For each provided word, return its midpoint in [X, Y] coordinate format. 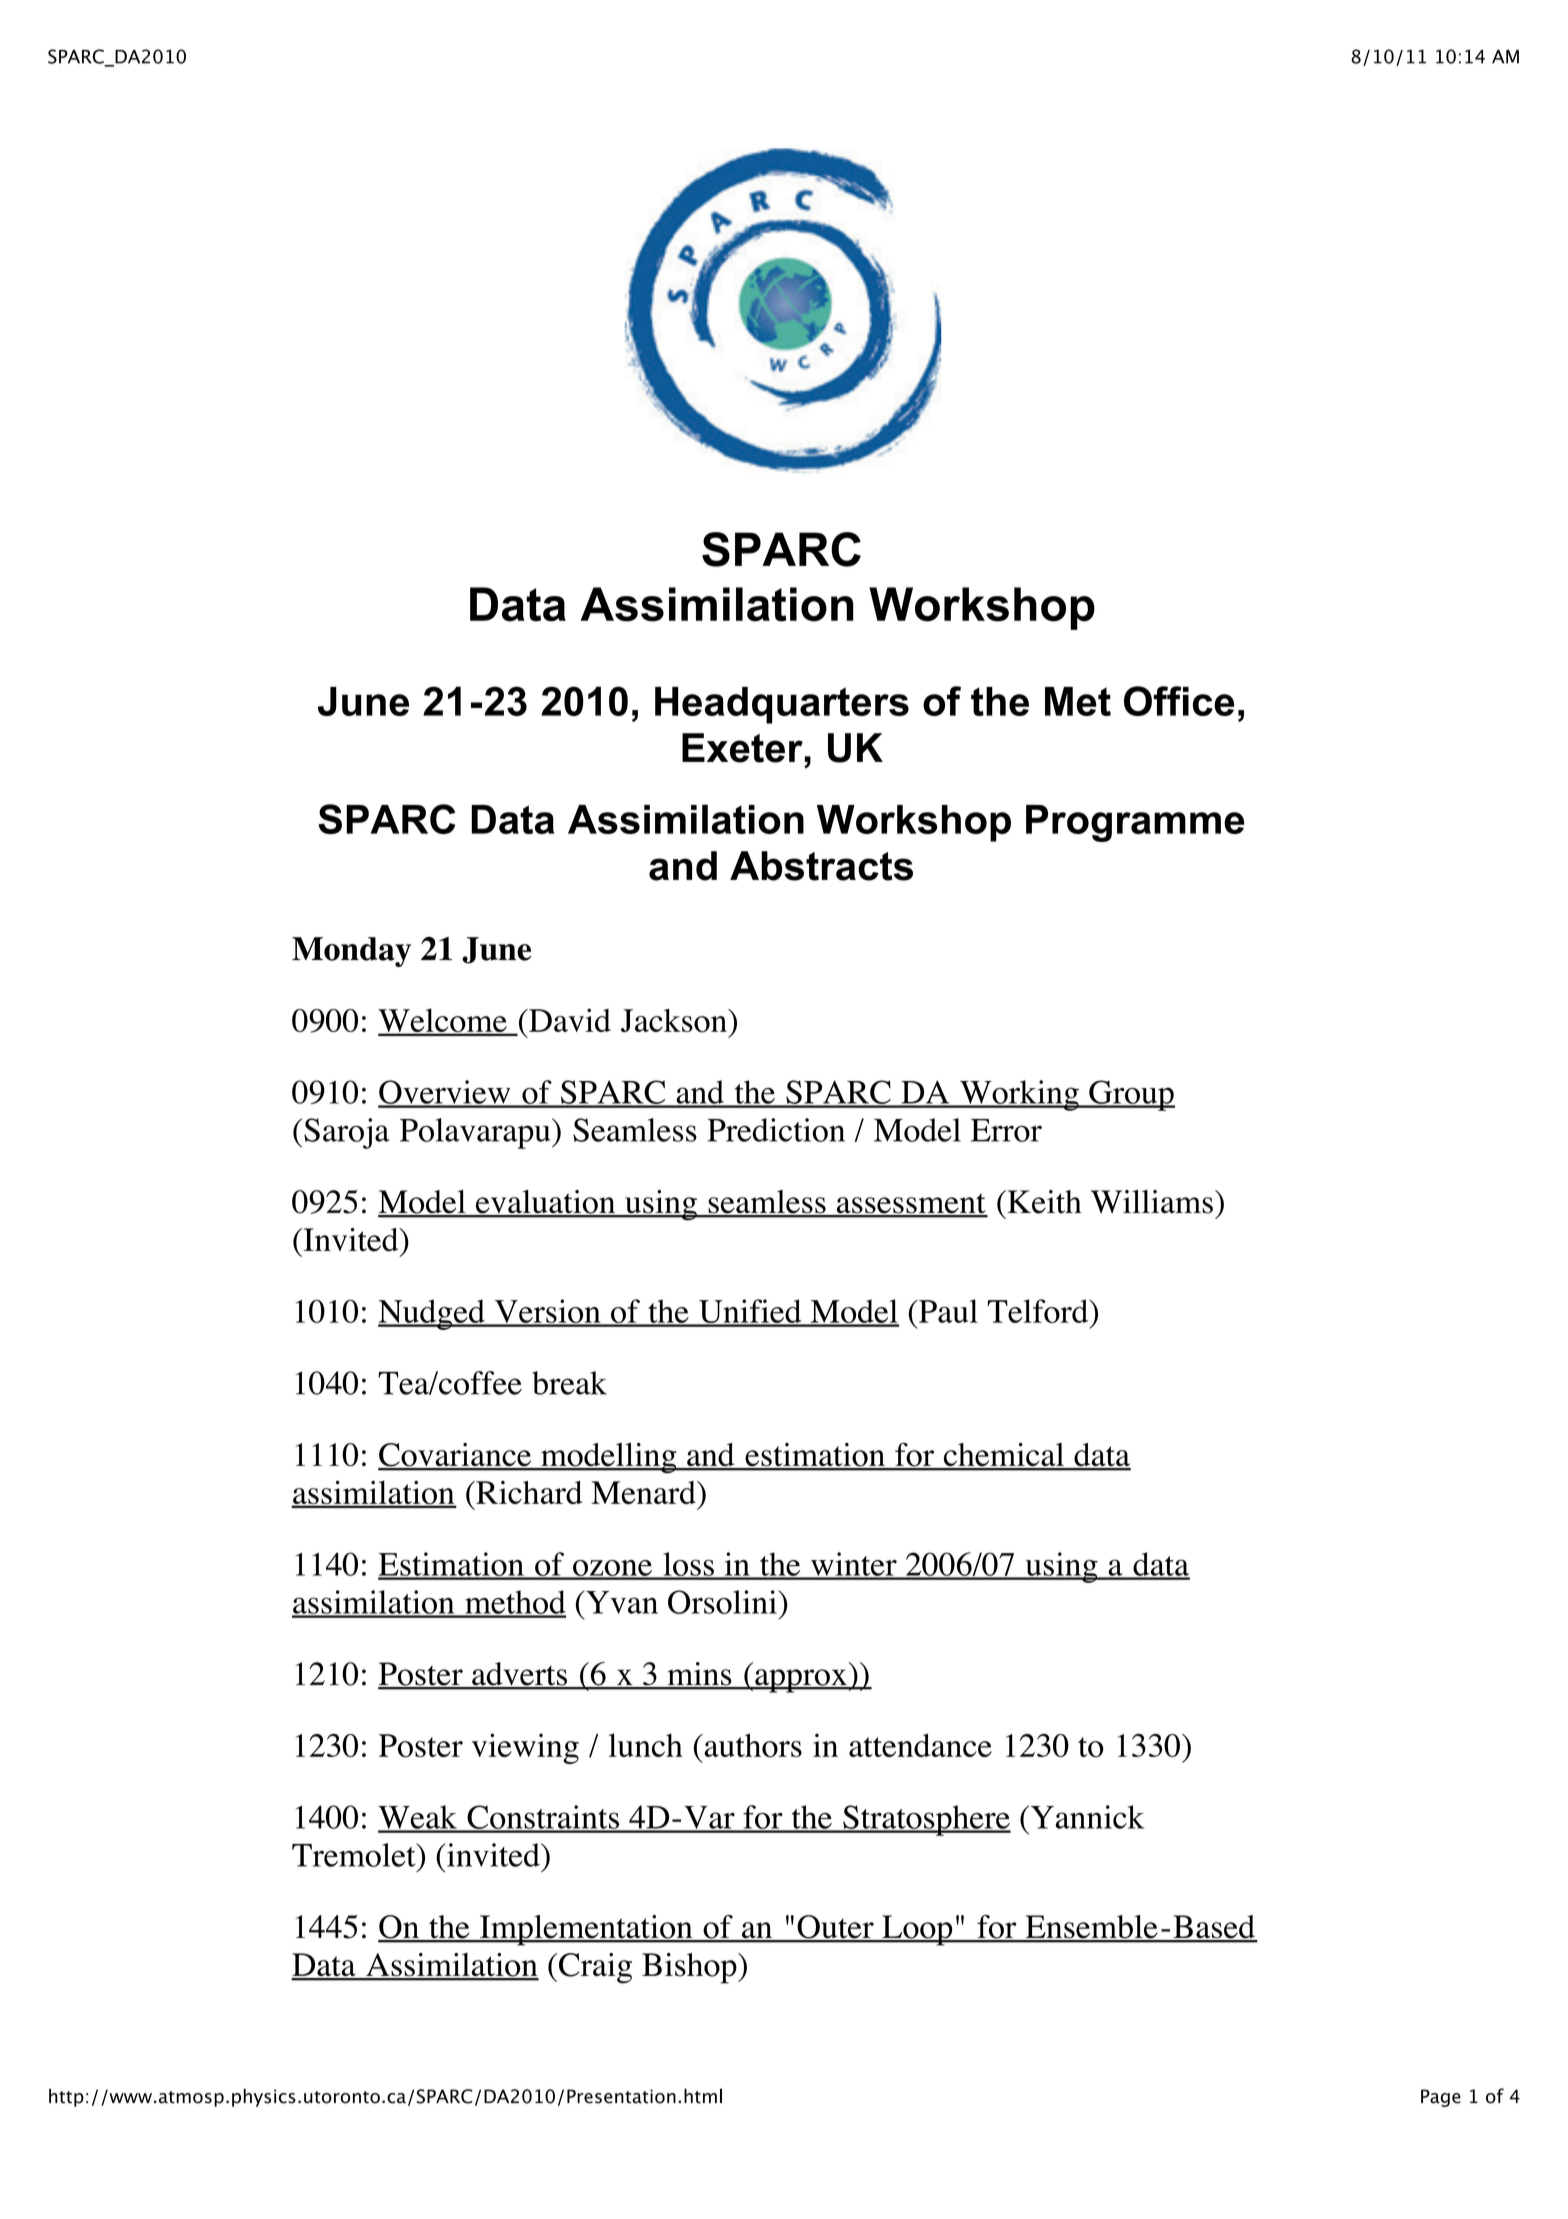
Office [1179, 701]
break [569, 1383]
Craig [595, 1968]
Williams [1152, 1202]
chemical [1004, 1456]
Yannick [1086, 1817]
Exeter [742, 748]
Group [1131, 1095]
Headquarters [782, 705]
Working [1019, 1095]
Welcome [443, 1021]
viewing [525, 1748]
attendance [920, 1745]
